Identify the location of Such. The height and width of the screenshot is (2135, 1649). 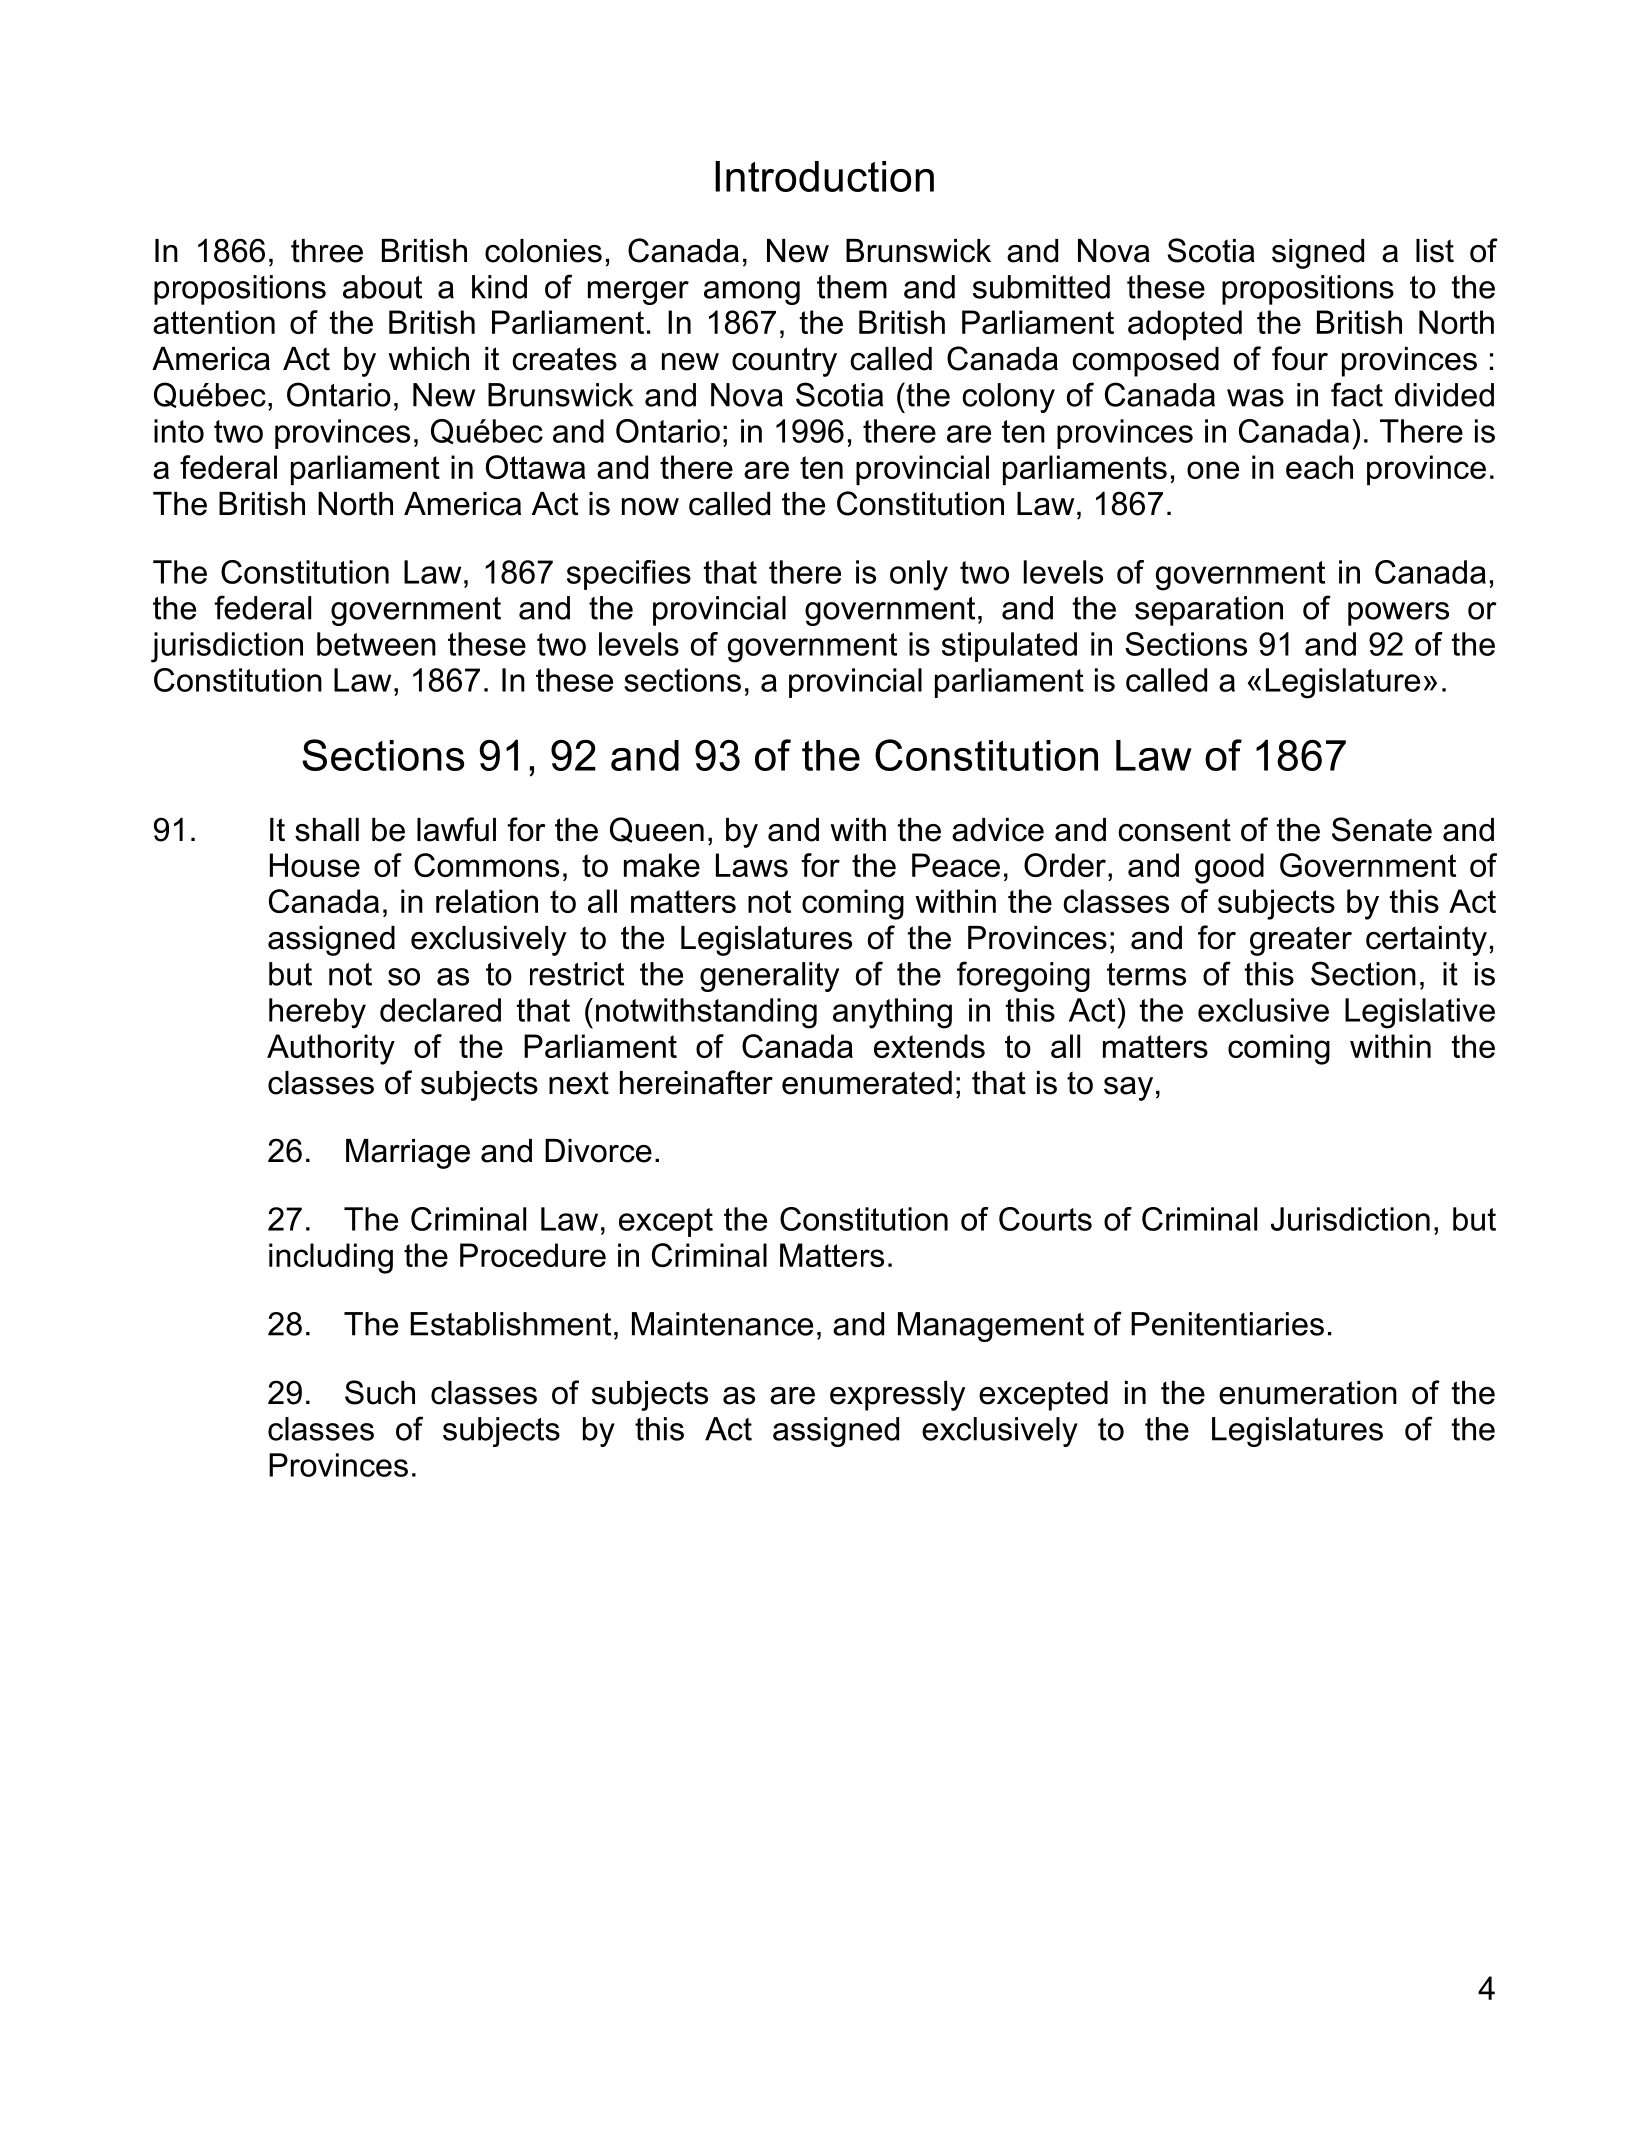
(380, 1392).
